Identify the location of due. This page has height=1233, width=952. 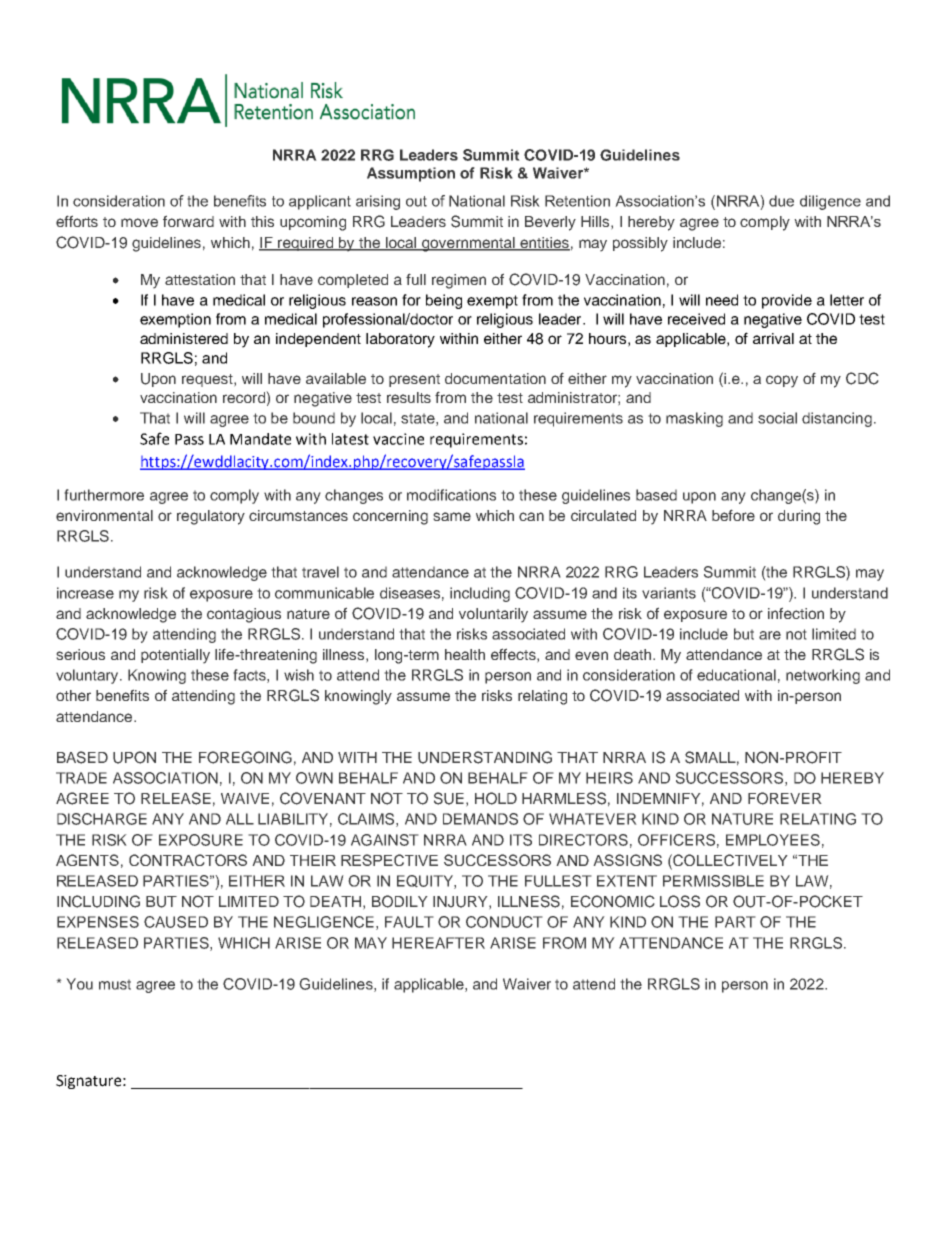
(781, 201).
